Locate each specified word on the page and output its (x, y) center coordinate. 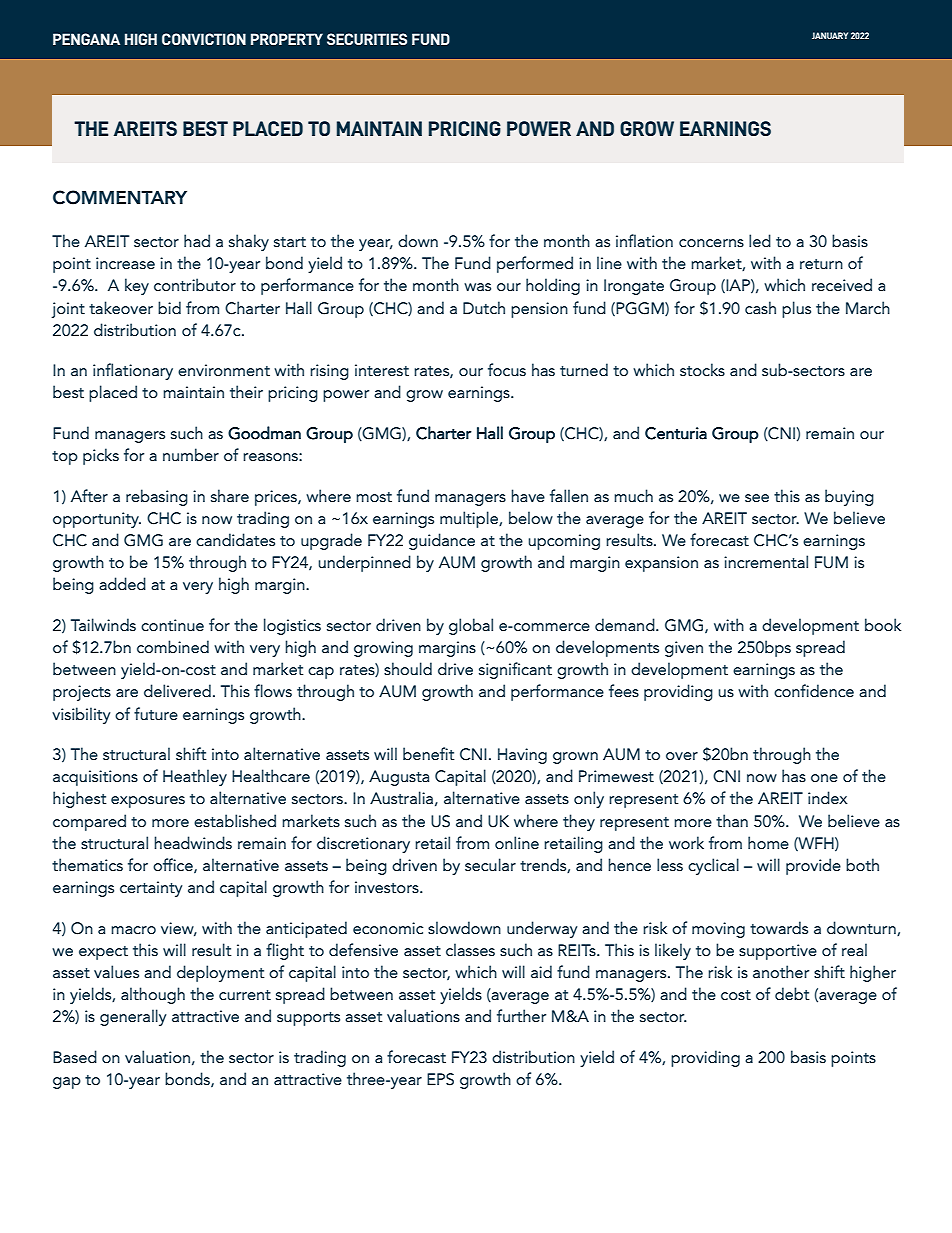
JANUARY (830, 35)
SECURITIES (367, 39)
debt (792, 993)
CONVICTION (204, 39)
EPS (440, 1079)
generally (133, 1017)
